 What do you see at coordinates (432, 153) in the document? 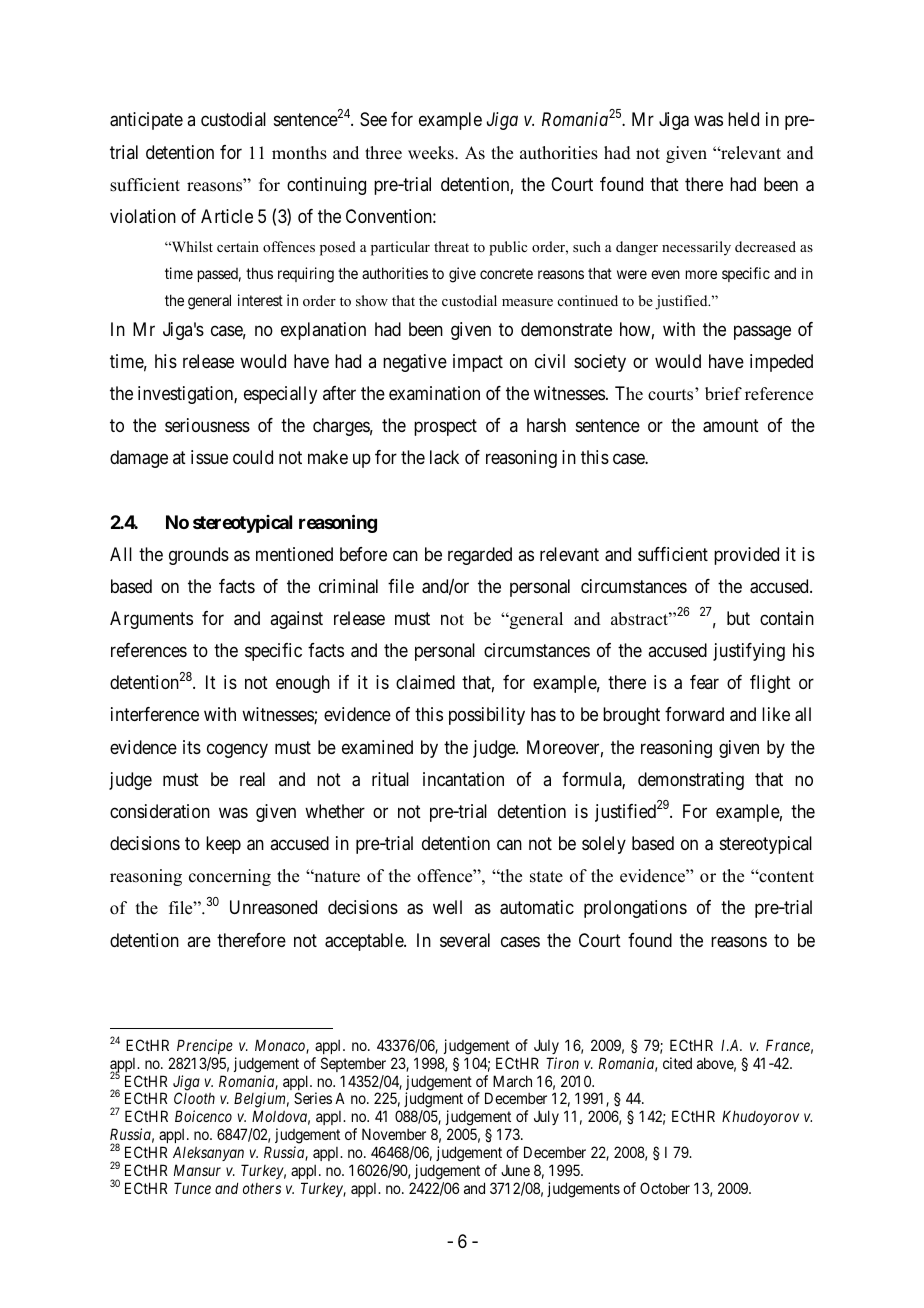
I see `weeks` at bounding box center [432, 153].
